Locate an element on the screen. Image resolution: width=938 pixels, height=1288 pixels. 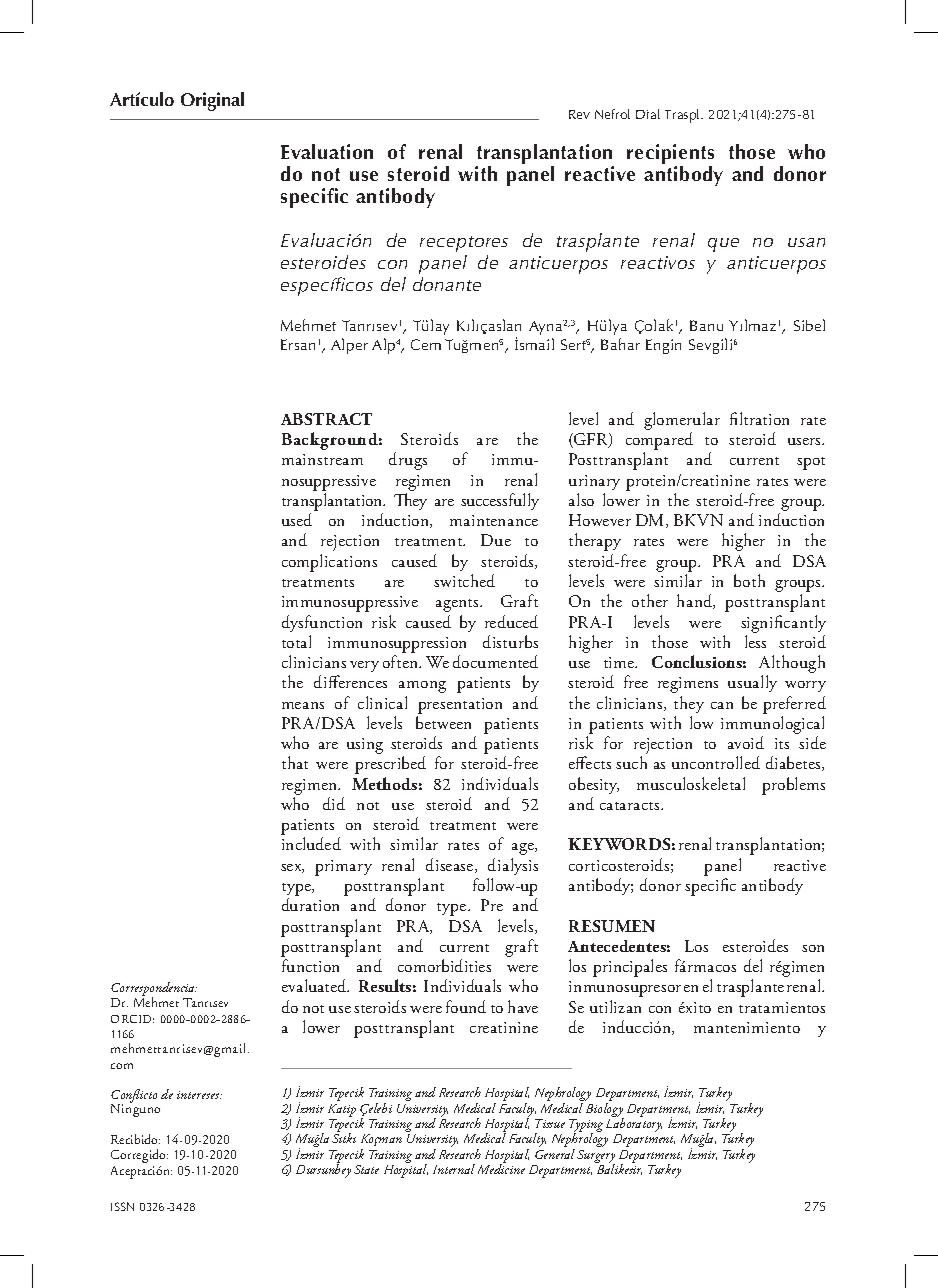
duration is located at coordinates (310, 904).
